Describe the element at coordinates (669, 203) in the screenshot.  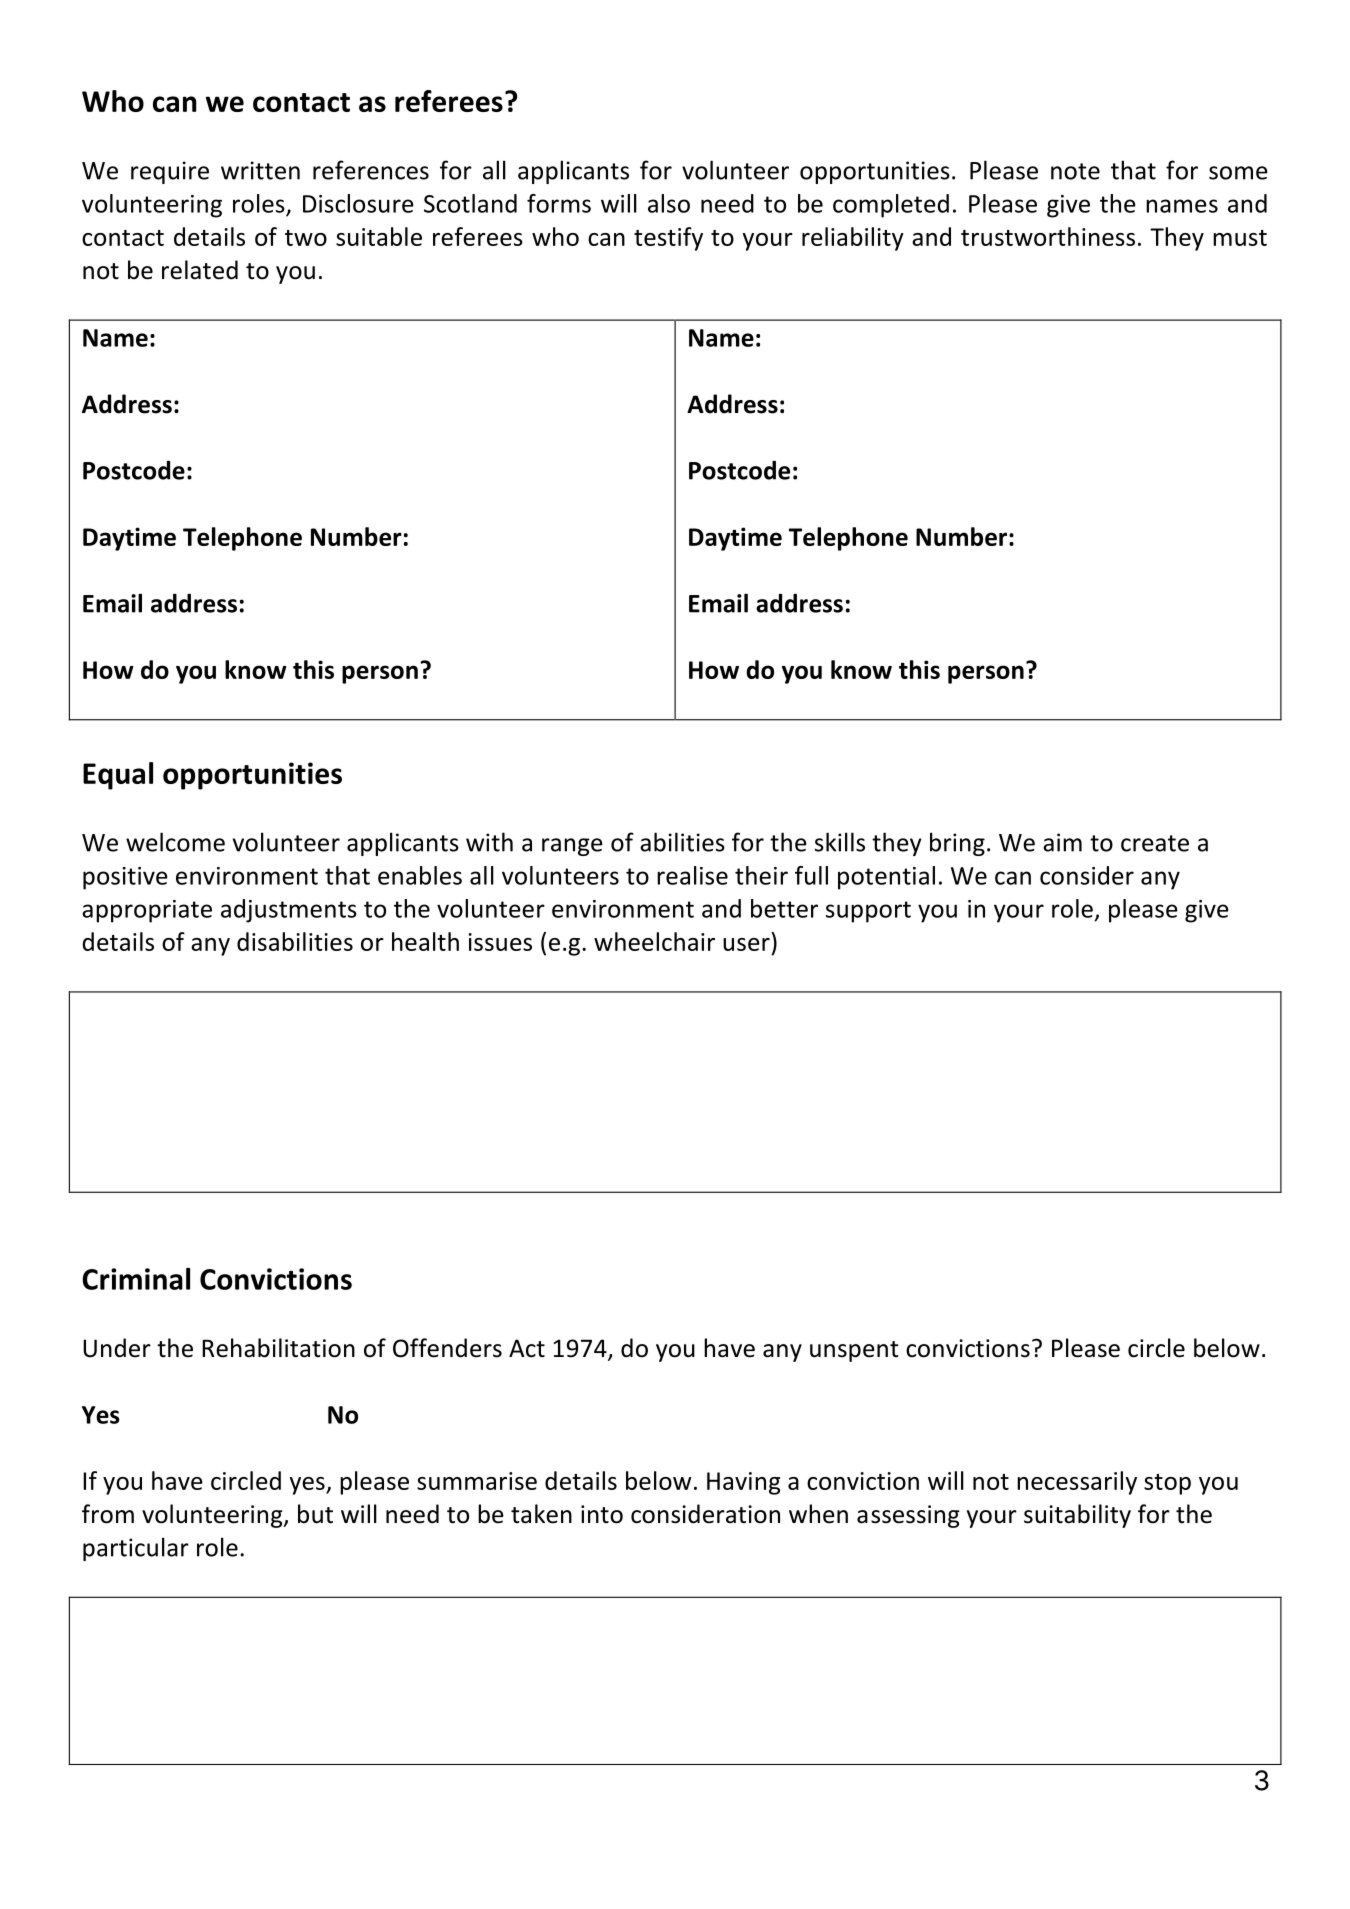
I see `also` at that location.
